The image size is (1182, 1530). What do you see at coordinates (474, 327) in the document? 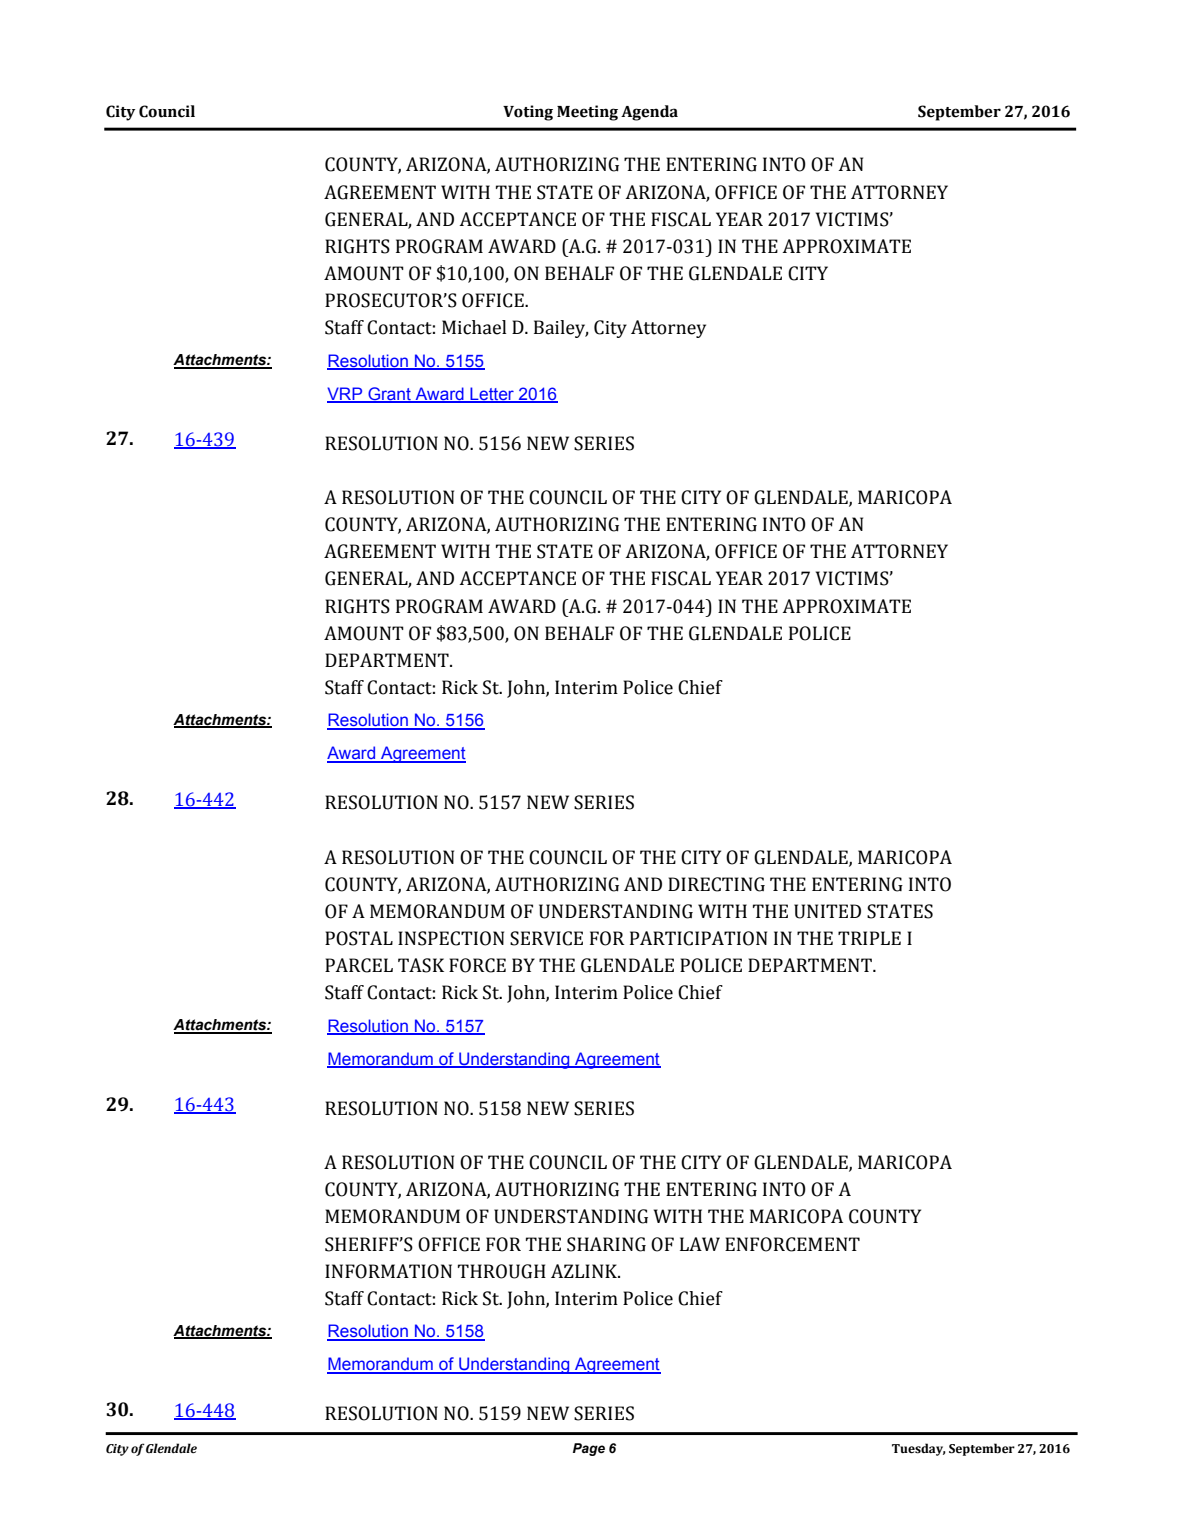
I see `Michael` at bounding box center [474, 327].
